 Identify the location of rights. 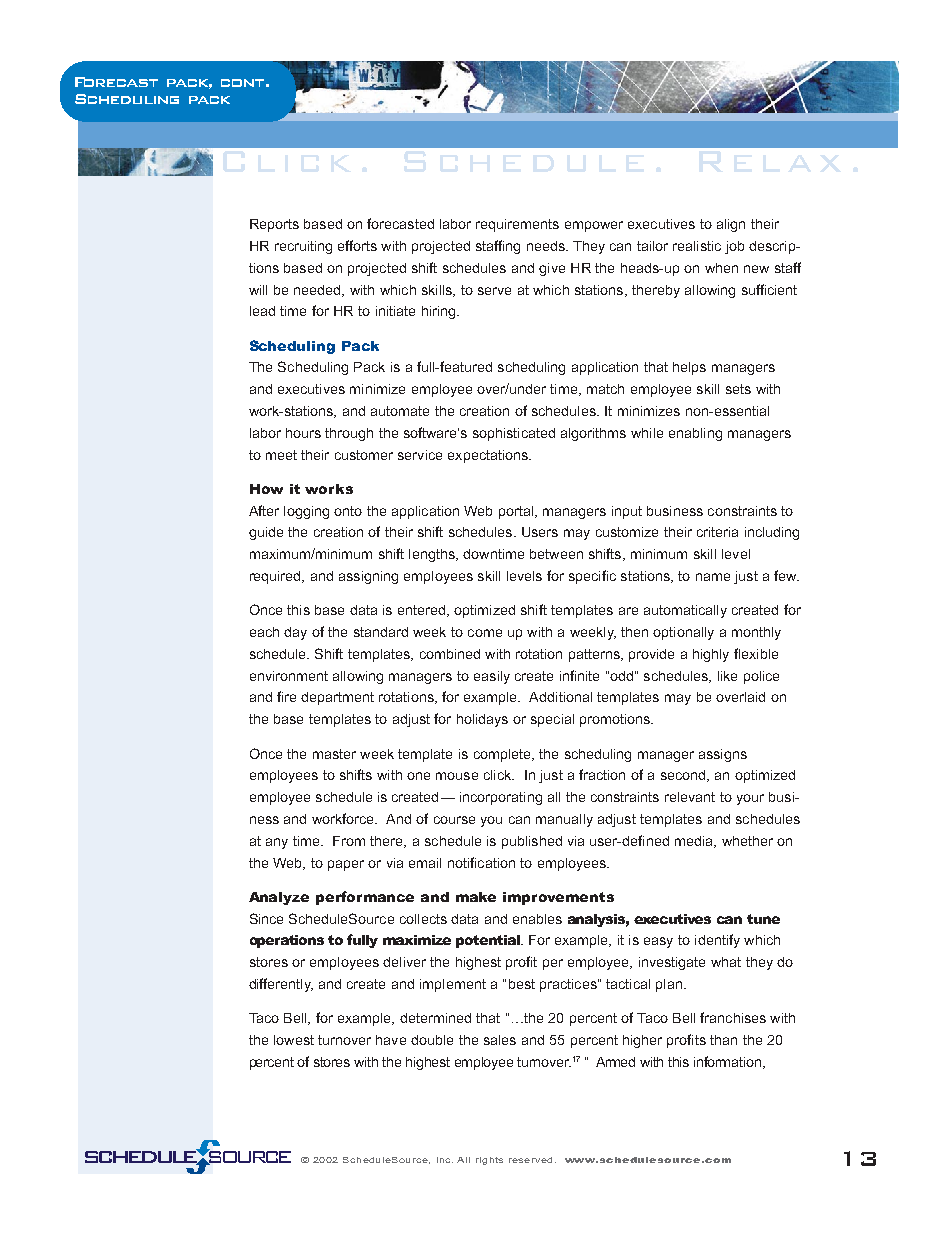
(489, 1161).
